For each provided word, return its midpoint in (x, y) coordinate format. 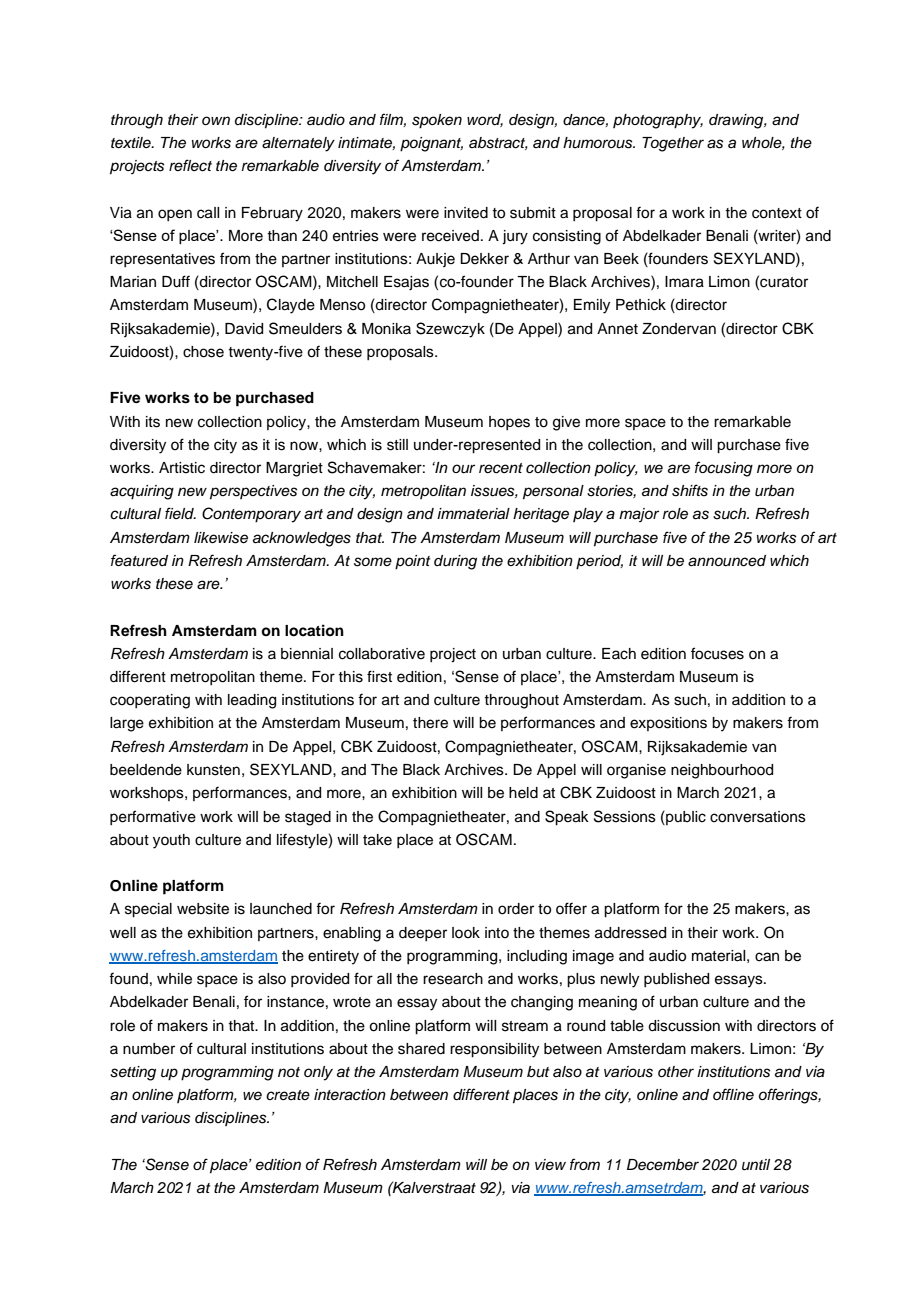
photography (658, 121)
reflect (190, 165)
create (288, 1095)
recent (501, 468)
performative (153, 817)
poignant (431, 144)
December (663, 1165)
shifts (690, 490)
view (550, 1164)
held (523, 793)
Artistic (182, 468)
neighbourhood (722, 771)
